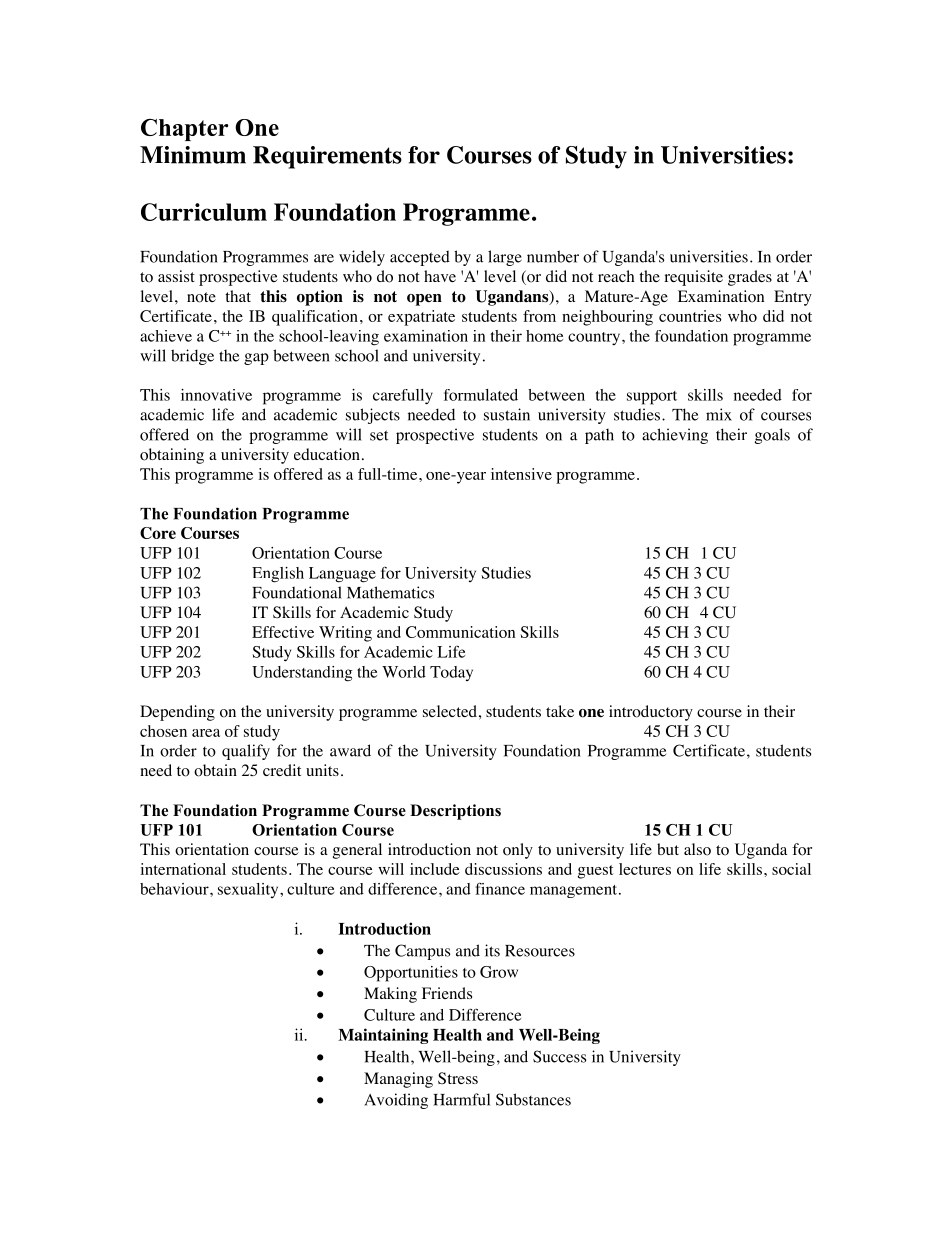 The height and width of the image is (1233, 952). What do you see at coordinates (505, 258) in the image?
I see `large` at bounding box center [505, 258].
